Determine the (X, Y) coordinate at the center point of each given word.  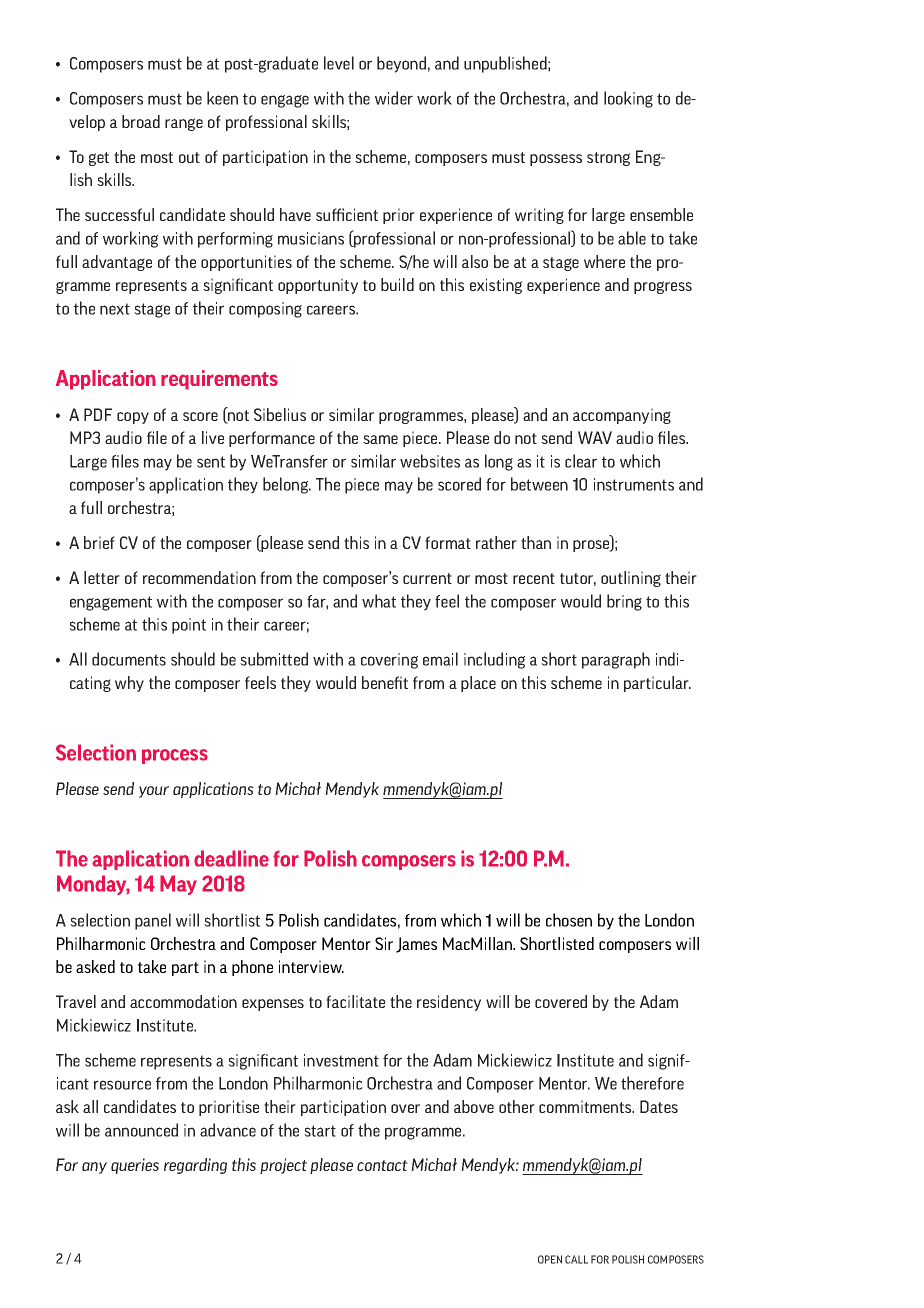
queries (135, 1166)
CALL (576, 1259)
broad (141, 121)
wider (394, 98)
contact (382, 1165)
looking (628, 99)
